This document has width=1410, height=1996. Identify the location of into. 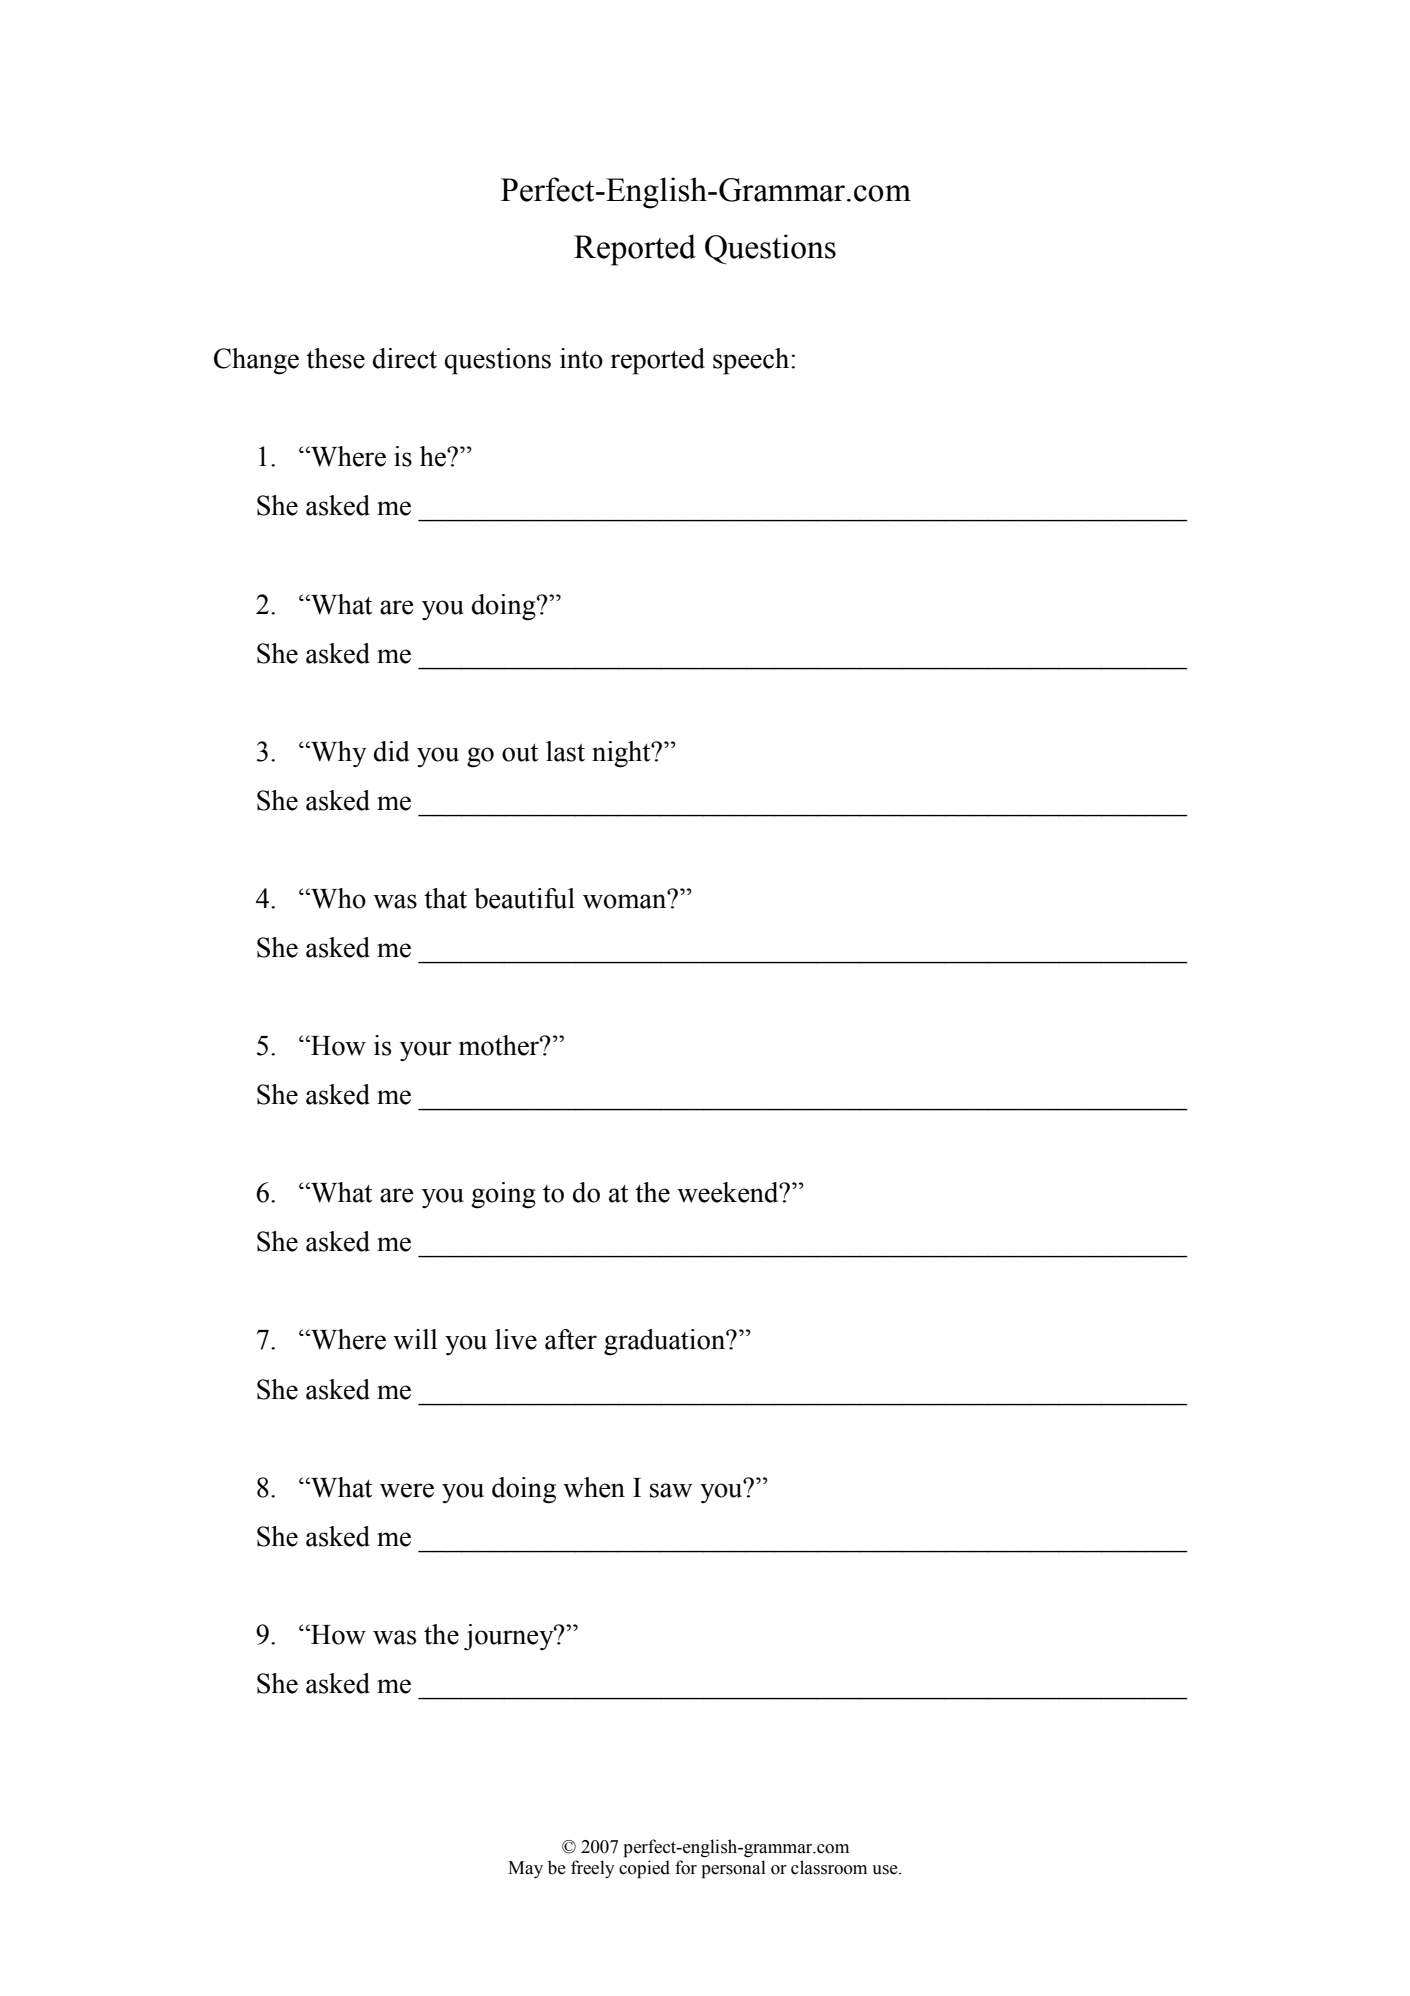
(581, 358).
